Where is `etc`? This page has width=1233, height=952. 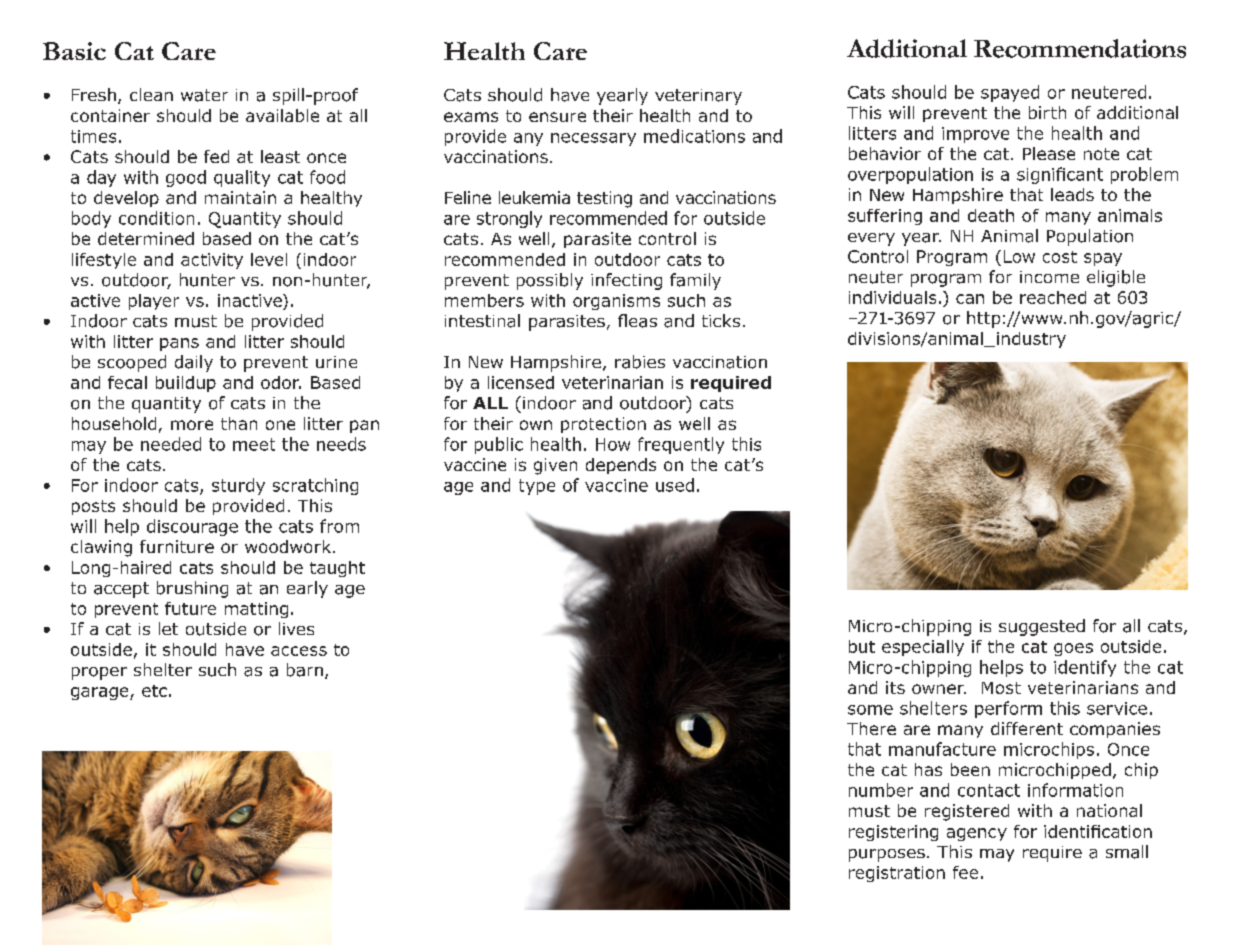
etc is located at coordinates (154, 691).
